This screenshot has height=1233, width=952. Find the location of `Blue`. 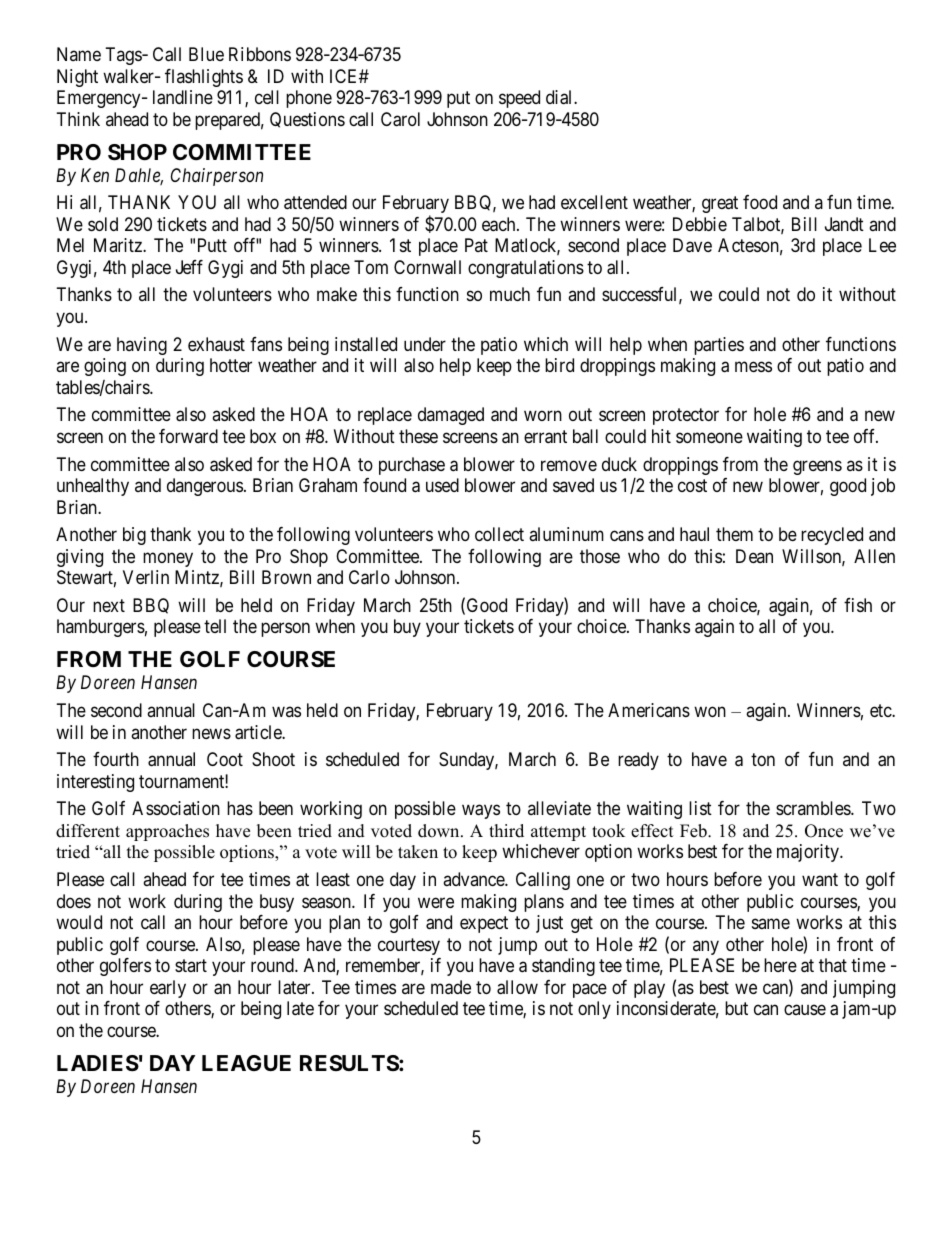

Blue is located at coordinates (206, 54).
